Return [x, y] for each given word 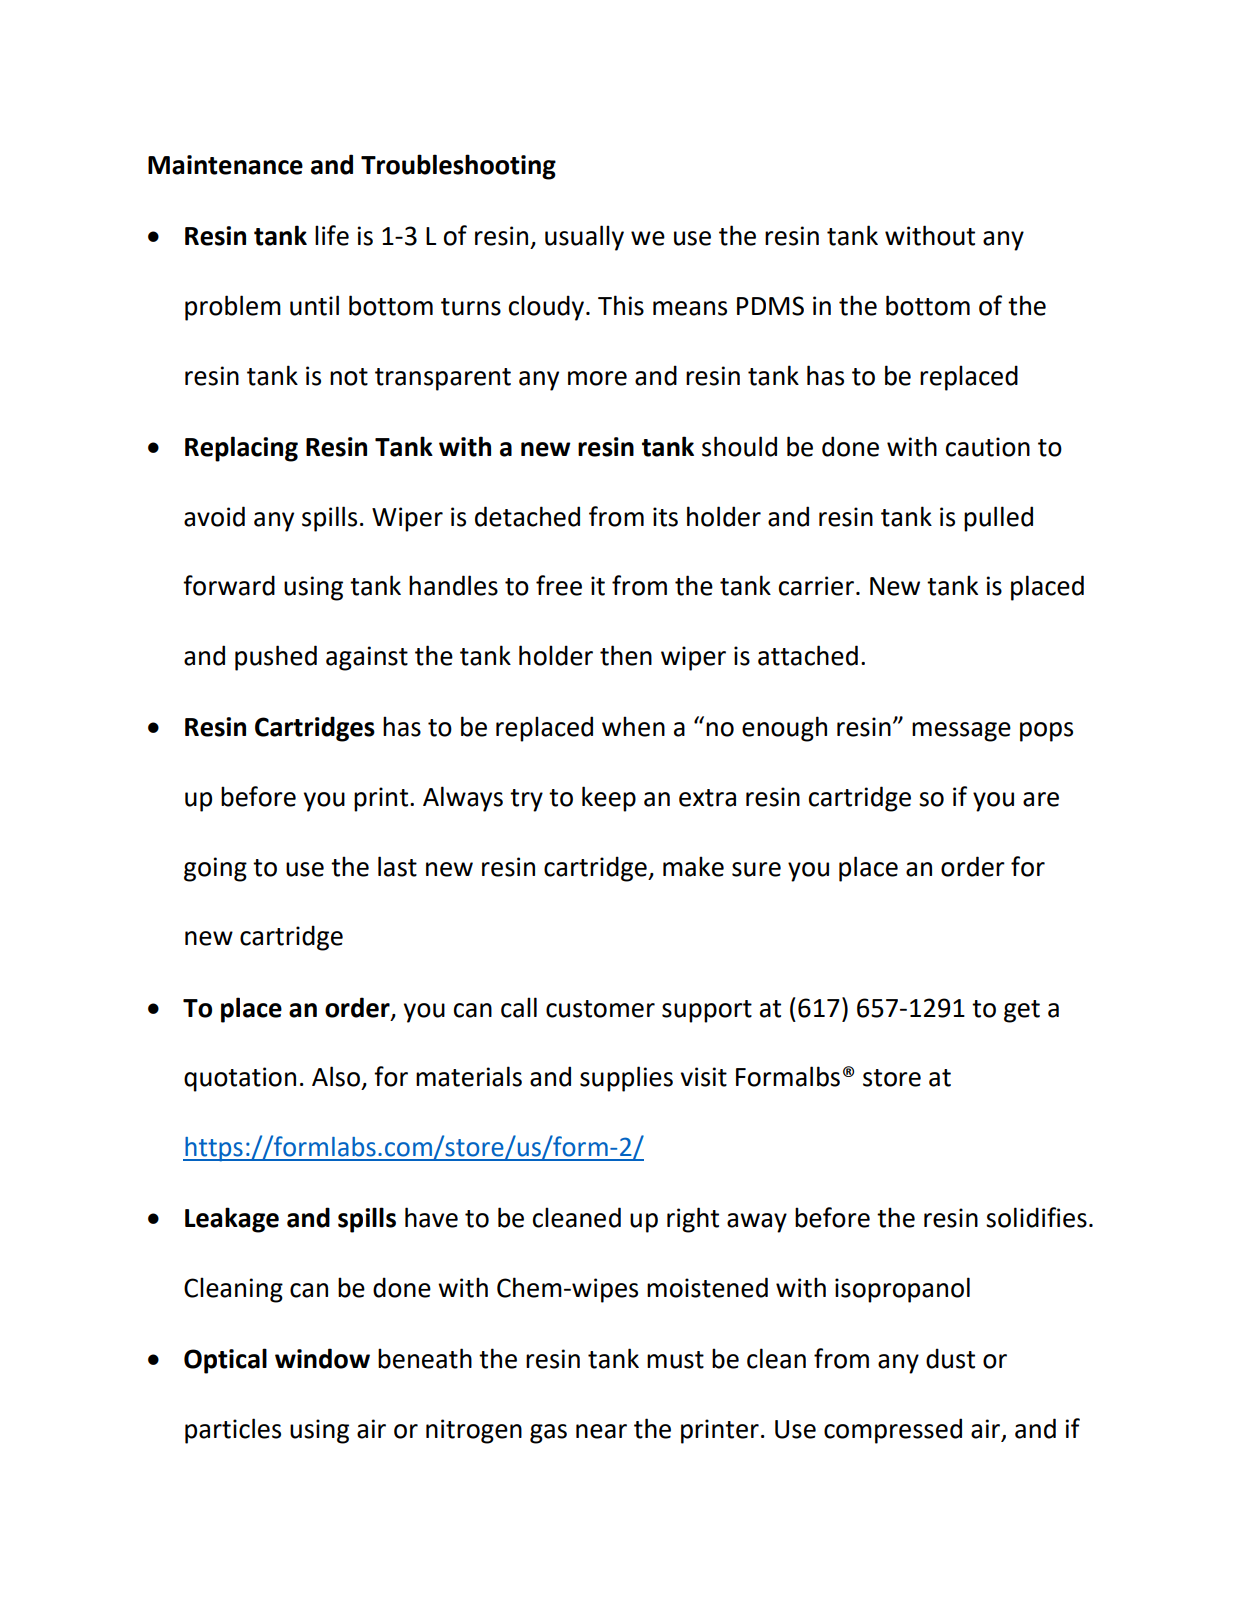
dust [950, 1358]
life [332, 235]
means [690, 308]
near [601, 1431]
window [322, 1358]
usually [584, 238]
